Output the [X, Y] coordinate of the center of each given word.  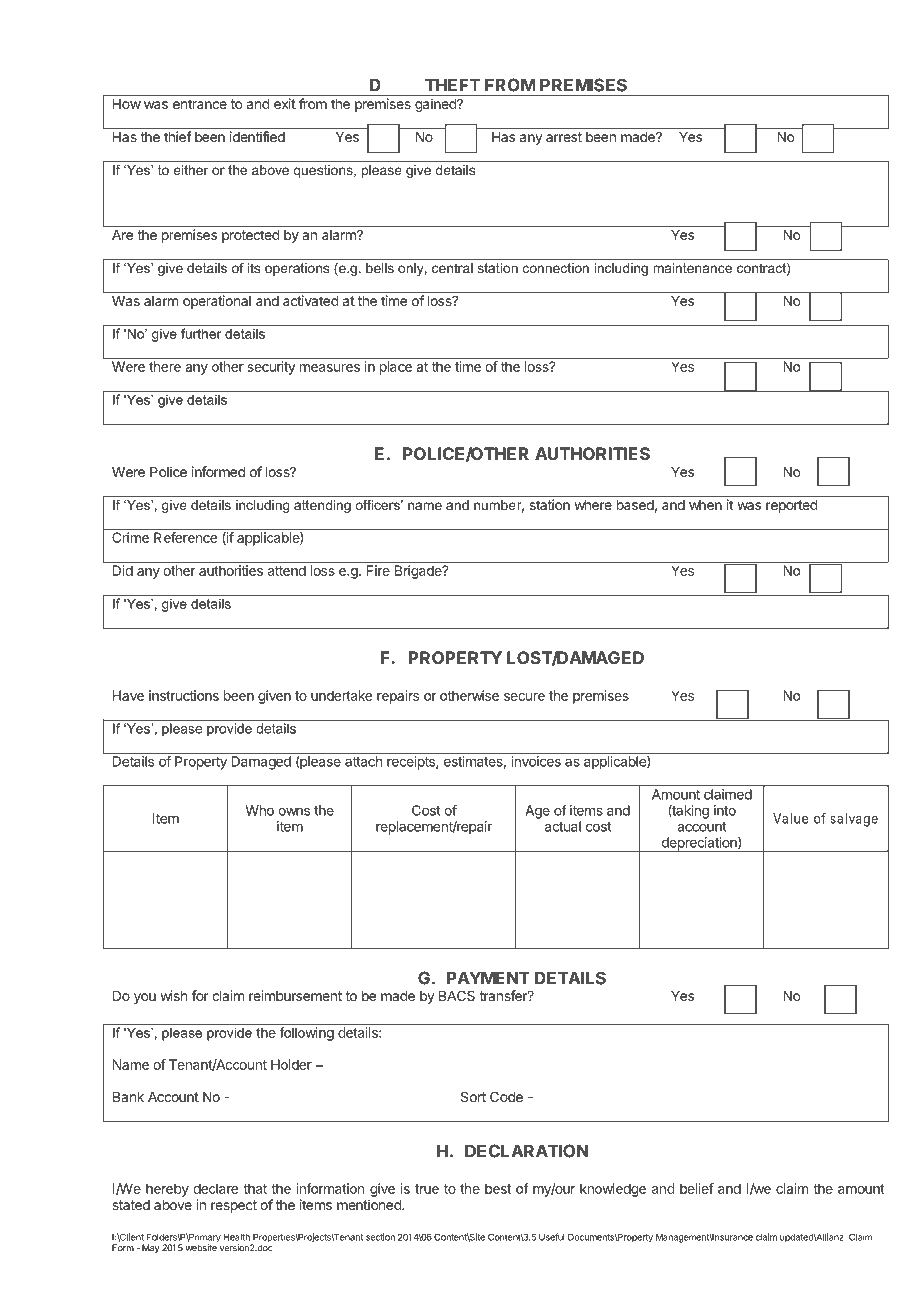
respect [234, 1206]
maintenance [692, 268]
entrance [200, 104]
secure [524, 697]
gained [436, 105]
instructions [184, 695]
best [498, 1188]
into [725, 810]
